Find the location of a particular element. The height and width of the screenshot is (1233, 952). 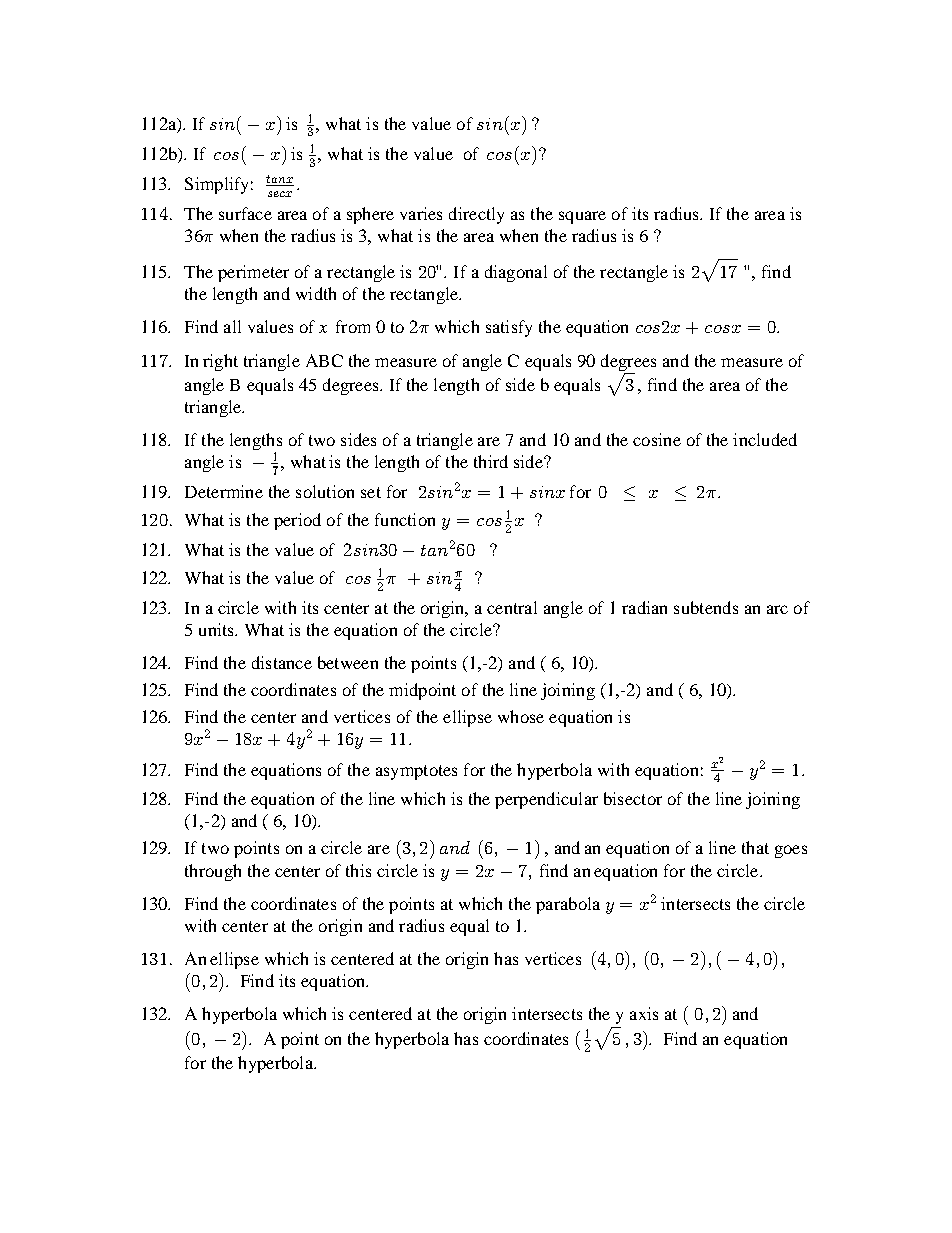

through is located at coordinates (213, 872).
